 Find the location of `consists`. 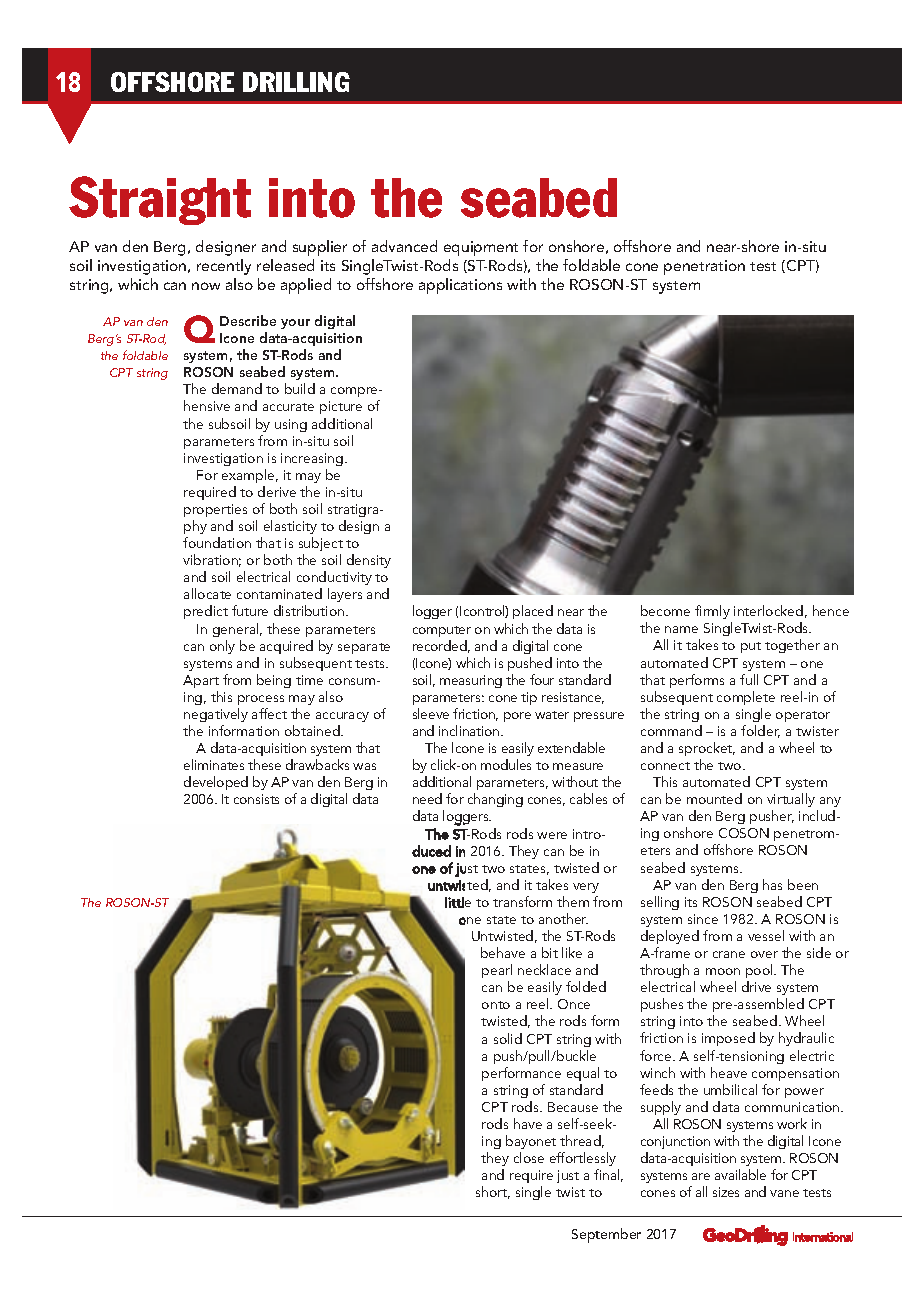

consists is located at coordinates (256, 799).
